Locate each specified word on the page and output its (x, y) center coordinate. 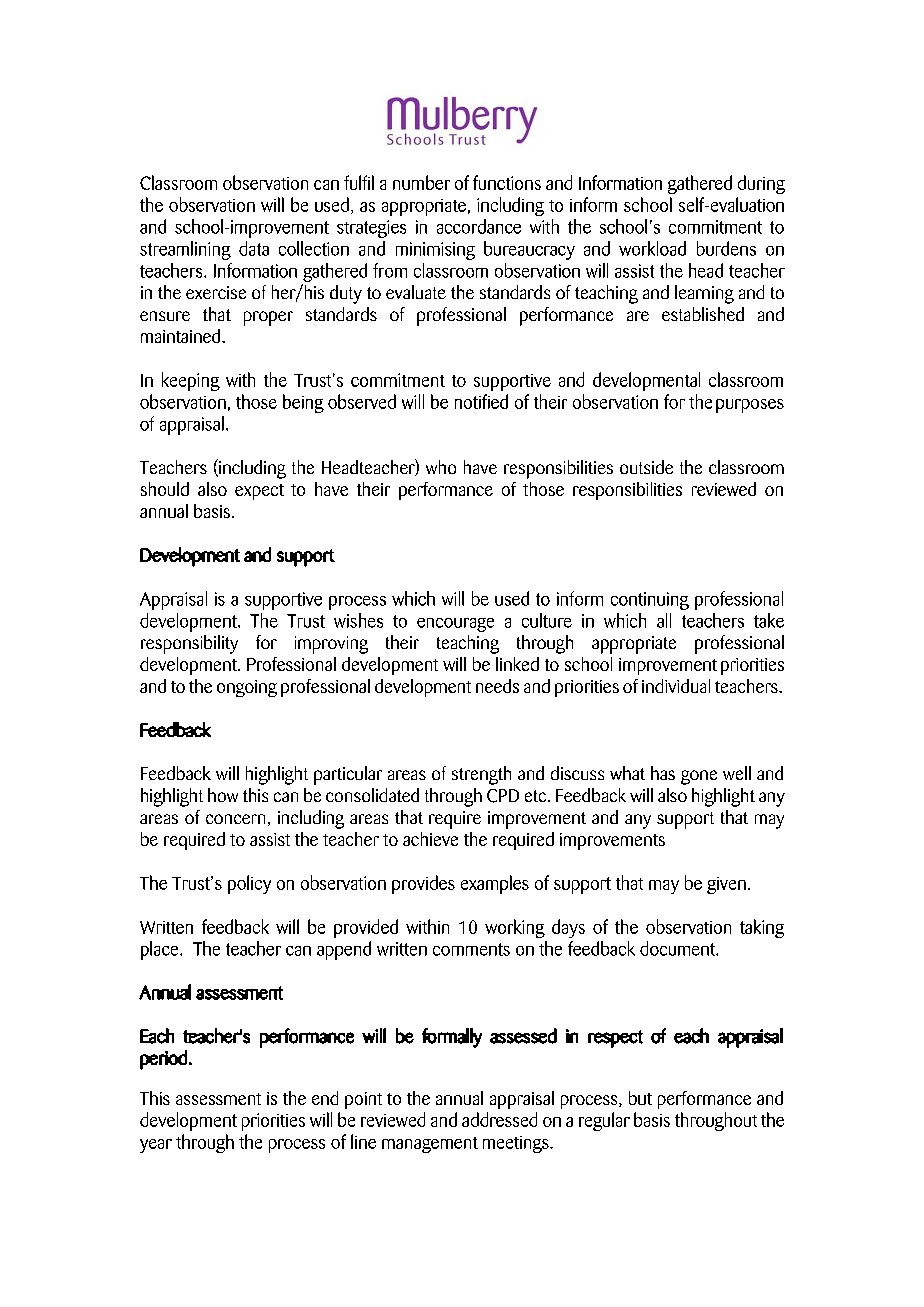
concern (235, 819)
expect (259, 492)
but (640, 1098)
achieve (430, 839)
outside (646, 467)
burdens (726, 248)
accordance (479, 226)
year (156, 1146)
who (441, 467)
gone (699, 777)
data (254, 248)
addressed (499, 1119)
